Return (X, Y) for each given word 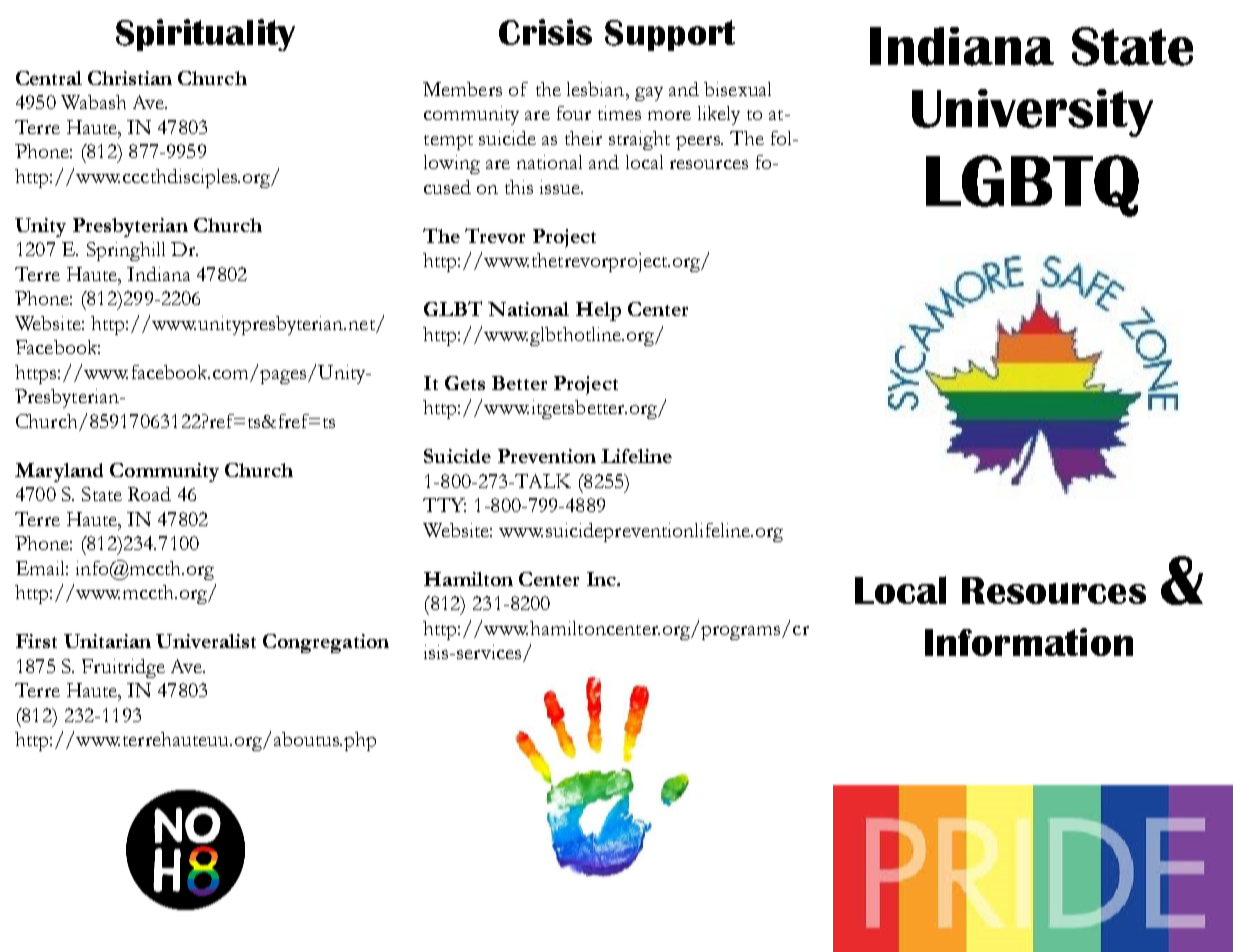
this (519, 187)
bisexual (737, 89)
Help (598, 311)
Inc (602, 579)
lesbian (597, 89)
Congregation (326, 643)
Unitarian (107, 641)
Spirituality (205, 35)
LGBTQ (1032, 186)
